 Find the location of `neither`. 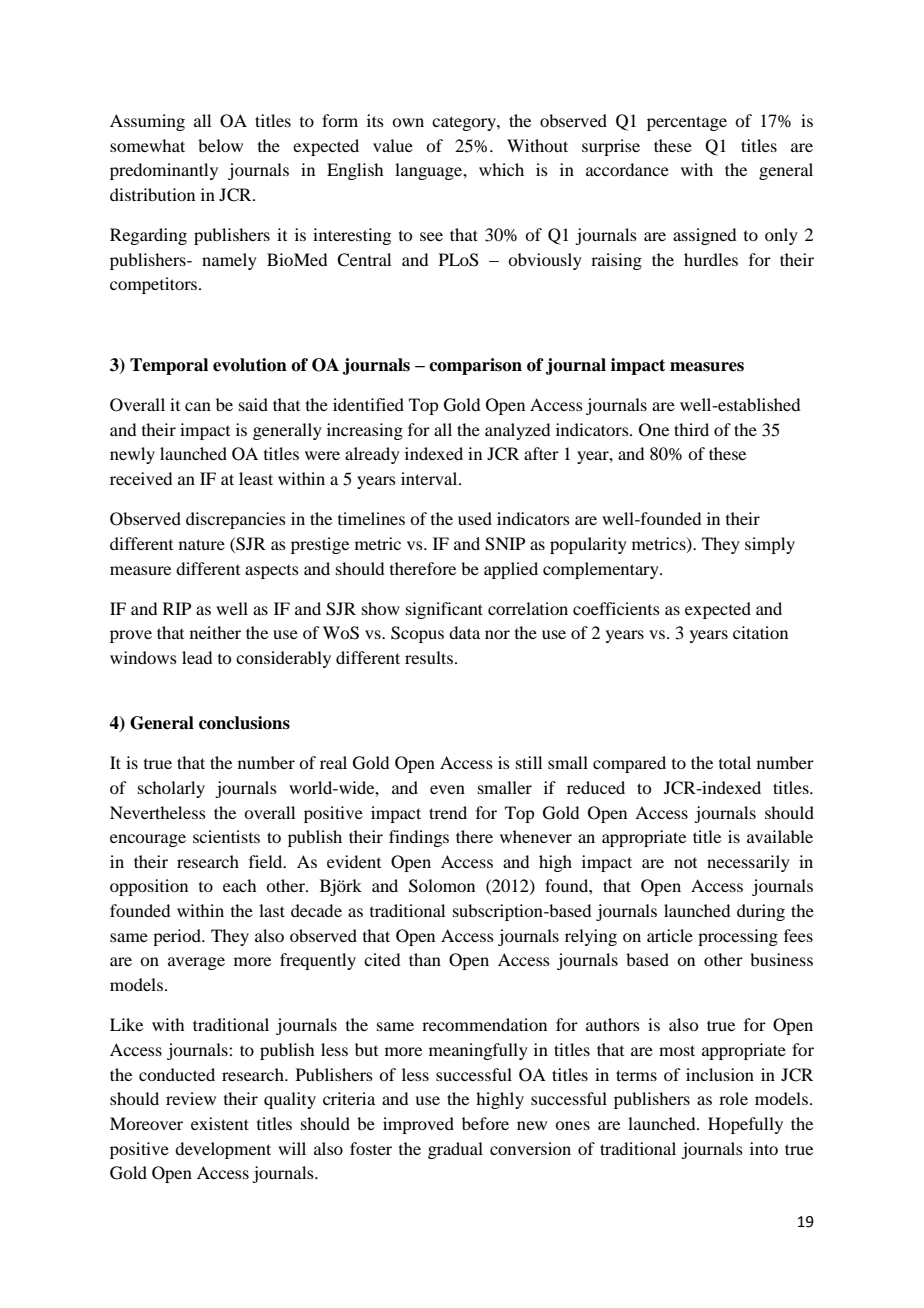

neither is located at coordinates (215, 632).
